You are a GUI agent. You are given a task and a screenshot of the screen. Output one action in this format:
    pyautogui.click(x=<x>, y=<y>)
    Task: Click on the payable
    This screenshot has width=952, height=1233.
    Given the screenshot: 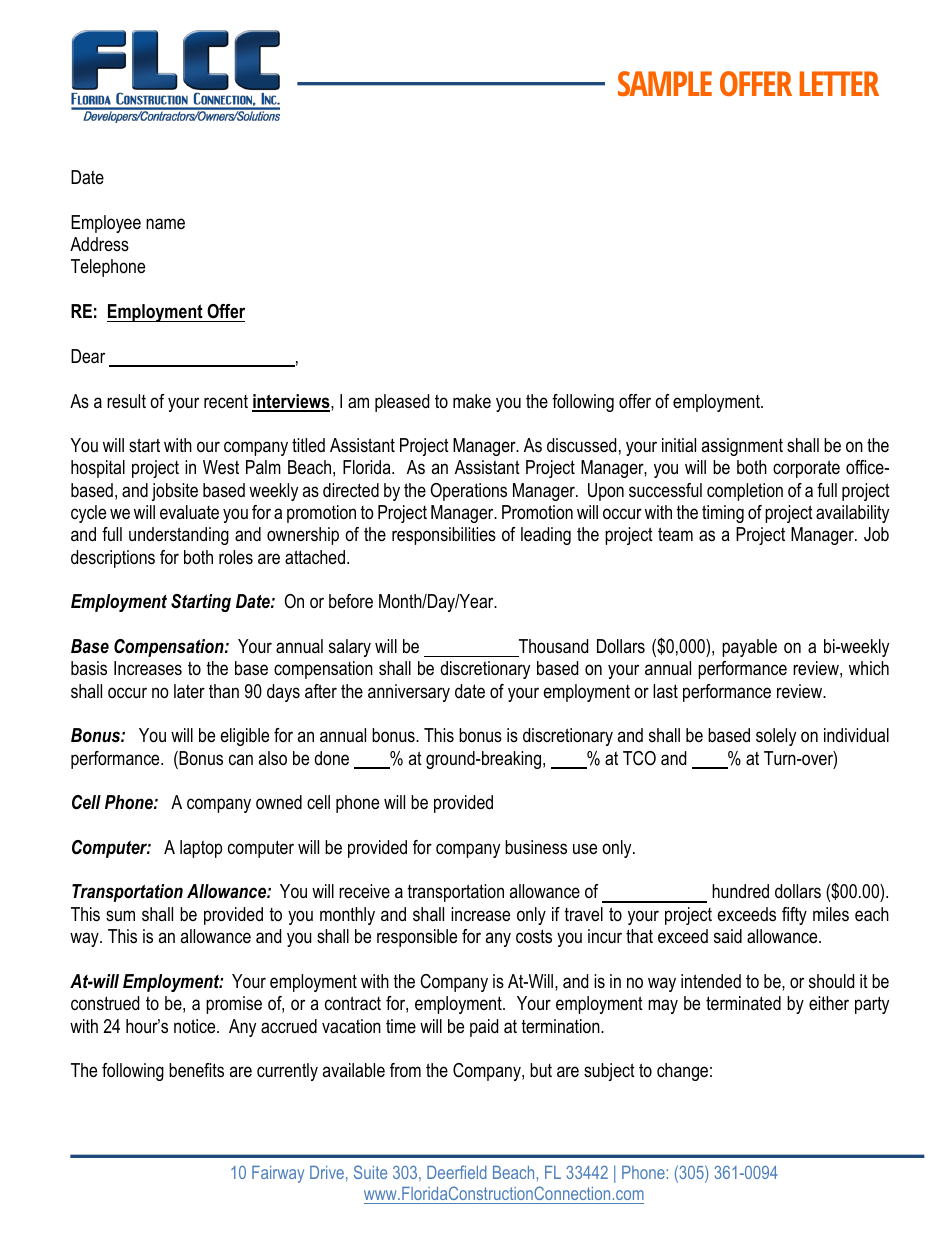 What is the action you would take?
    pyautogui.click(x=749, y=648)
